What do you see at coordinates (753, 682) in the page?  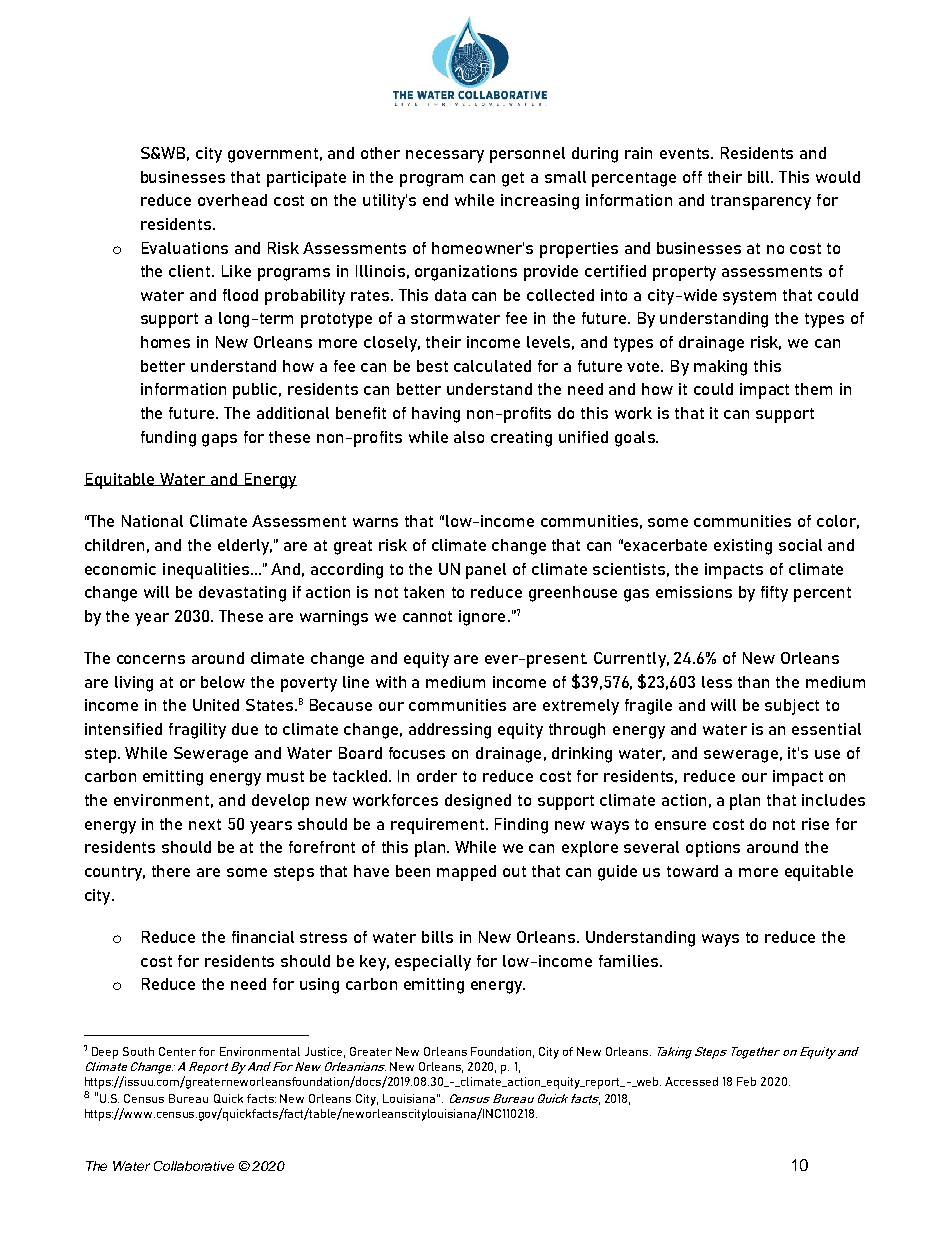 I see `than` at bounding box center [753, 682].
